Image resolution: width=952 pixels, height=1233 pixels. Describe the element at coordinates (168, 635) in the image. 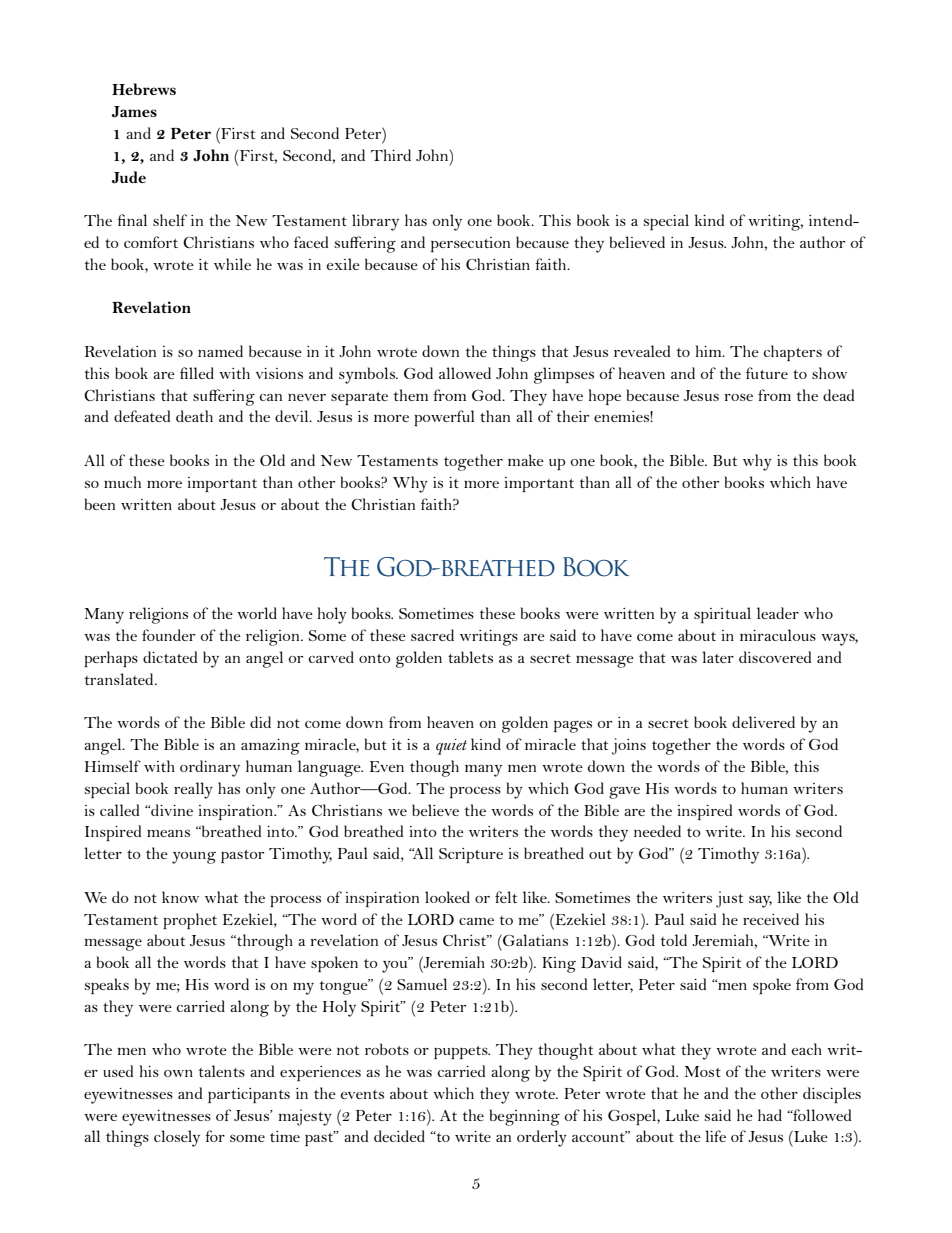

I see `founder` at that location.
